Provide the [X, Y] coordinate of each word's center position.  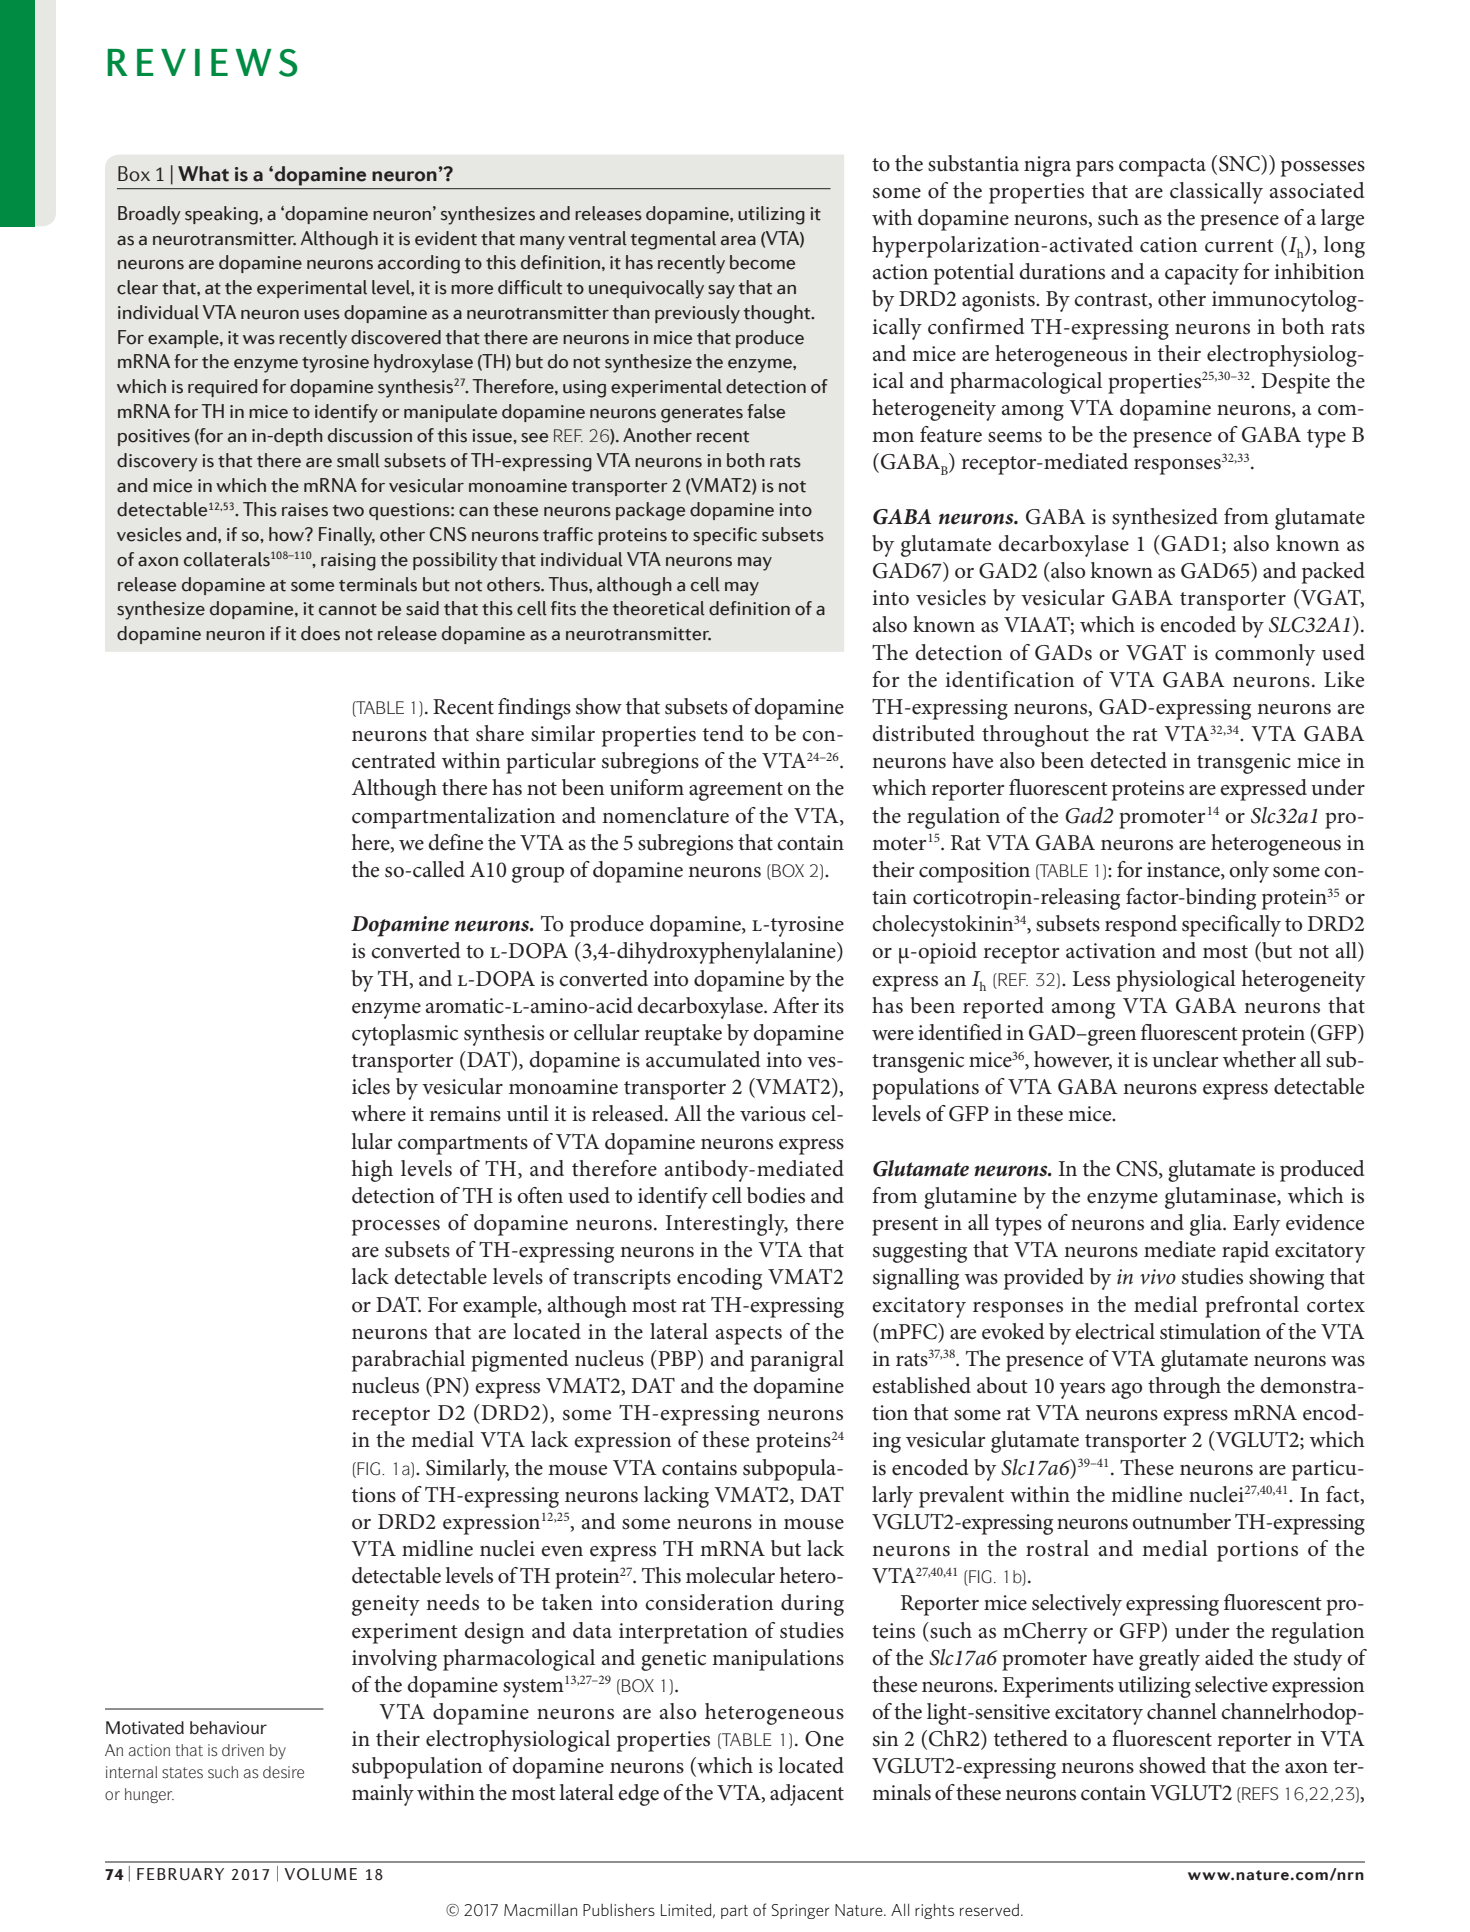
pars [1095, 169]
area [738, 241]
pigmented [520, 1361]
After [796, 1005]
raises [305, 510]
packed [1333, 573]
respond [1141, 926]
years [1082, 1391]
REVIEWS [202, 63]
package [650, 511]
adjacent [807, 1795]
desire [283, 1772]
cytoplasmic [405, 1035]
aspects [749, 1335]
